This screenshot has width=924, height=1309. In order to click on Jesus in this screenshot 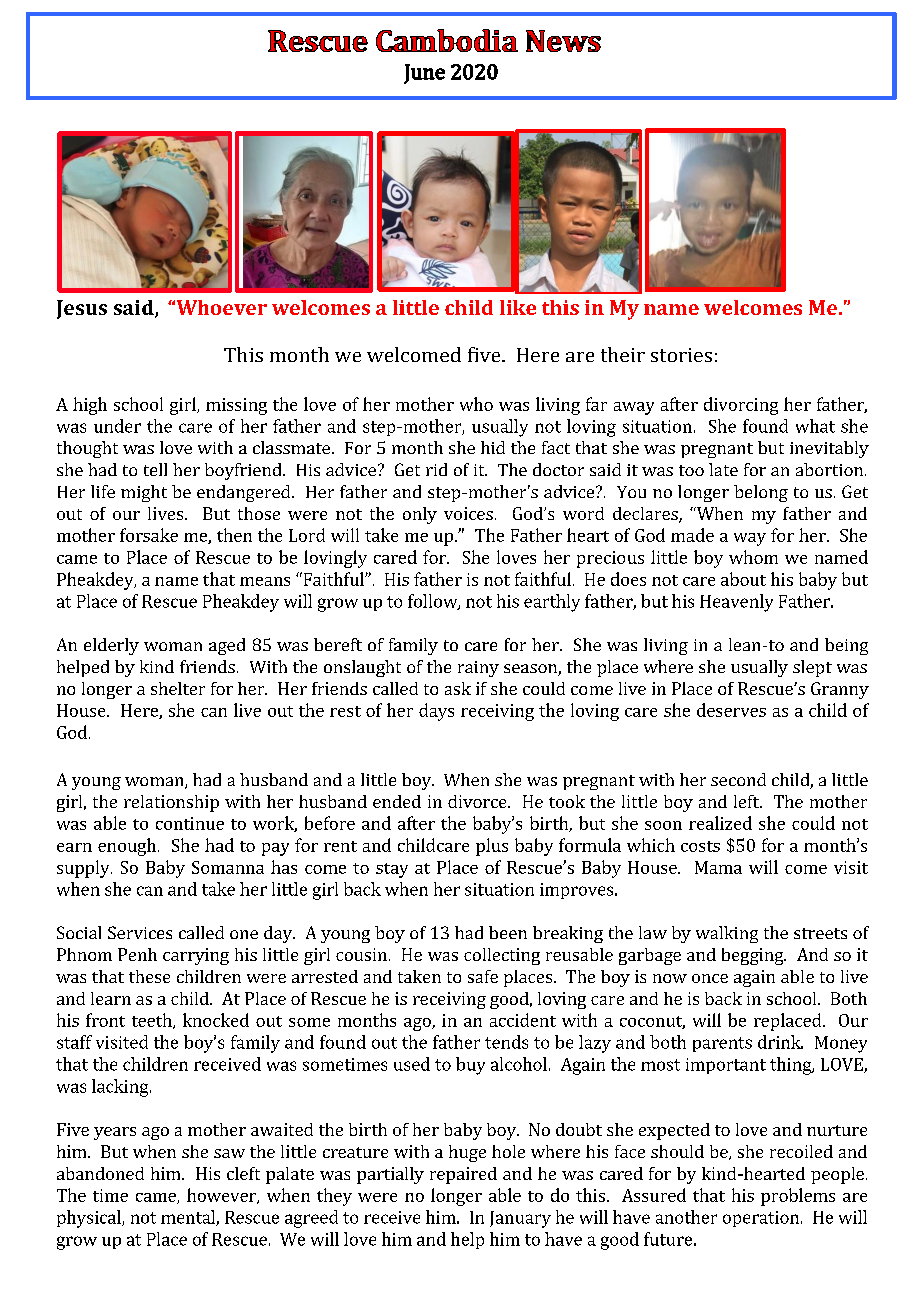, I will do `click(82, 309)`.
